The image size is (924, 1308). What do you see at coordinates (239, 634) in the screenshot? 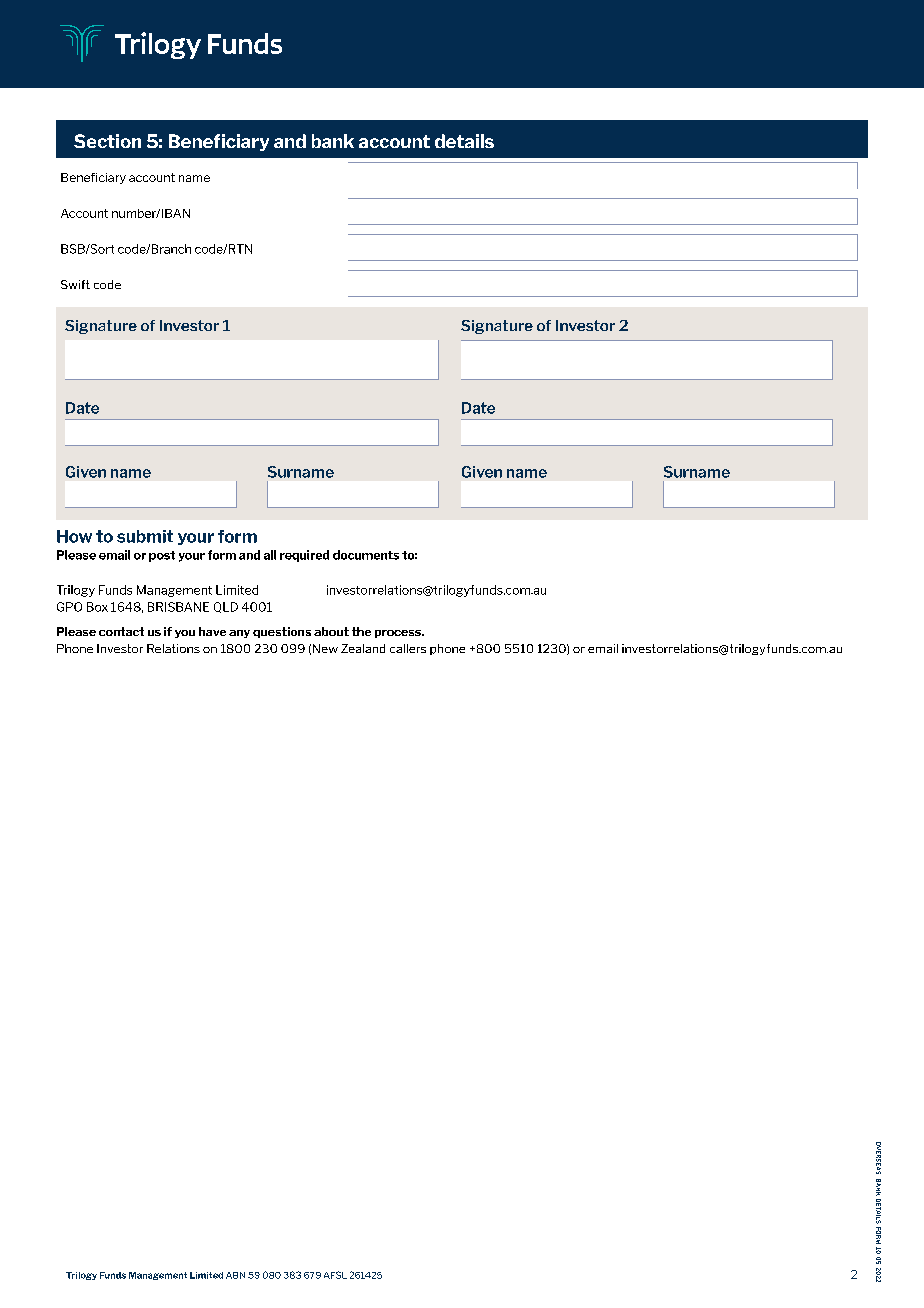
I see `any` at bounding box center [239, 634].
